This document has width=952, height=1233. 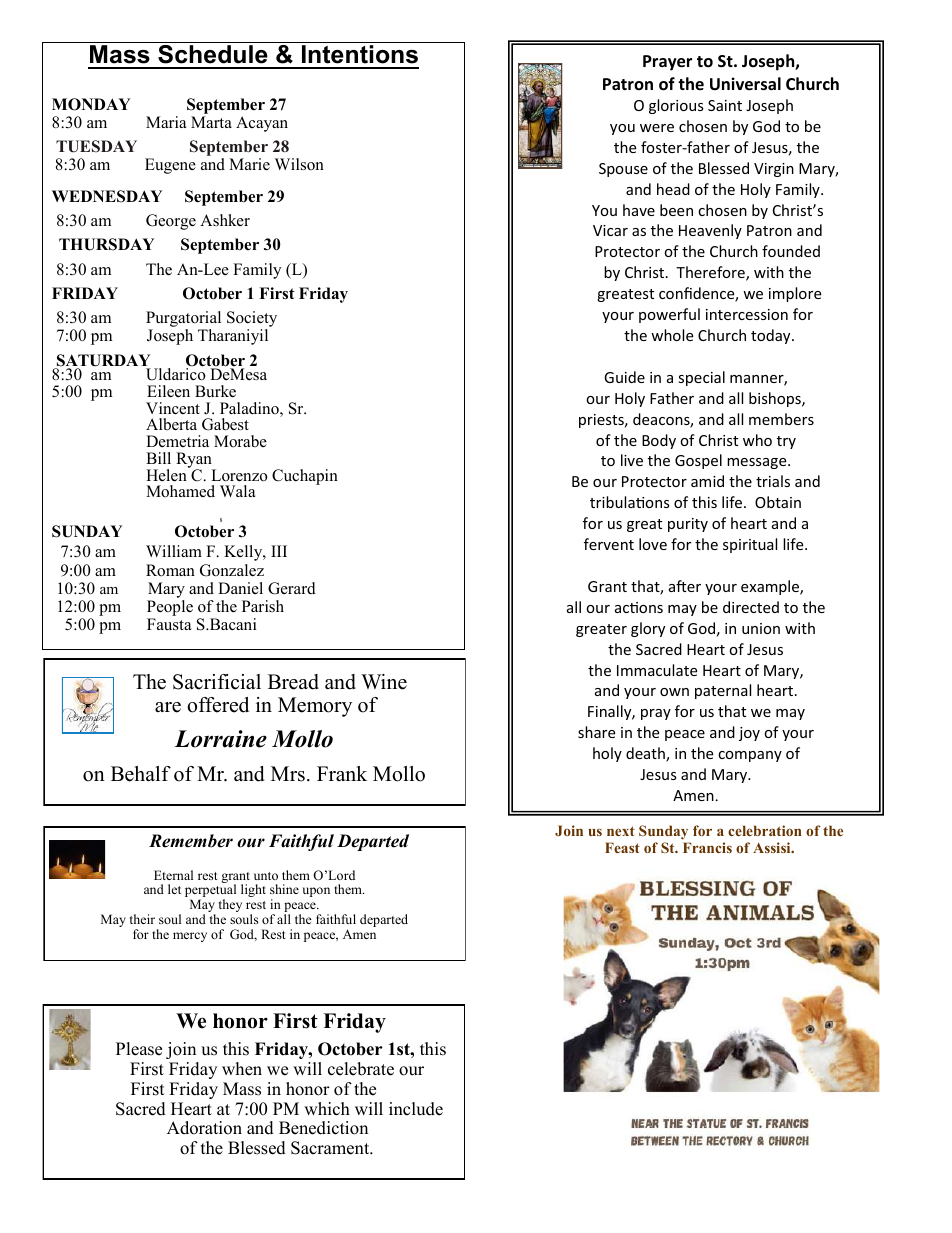 I want to click on after, so click(x=685, y=586).
